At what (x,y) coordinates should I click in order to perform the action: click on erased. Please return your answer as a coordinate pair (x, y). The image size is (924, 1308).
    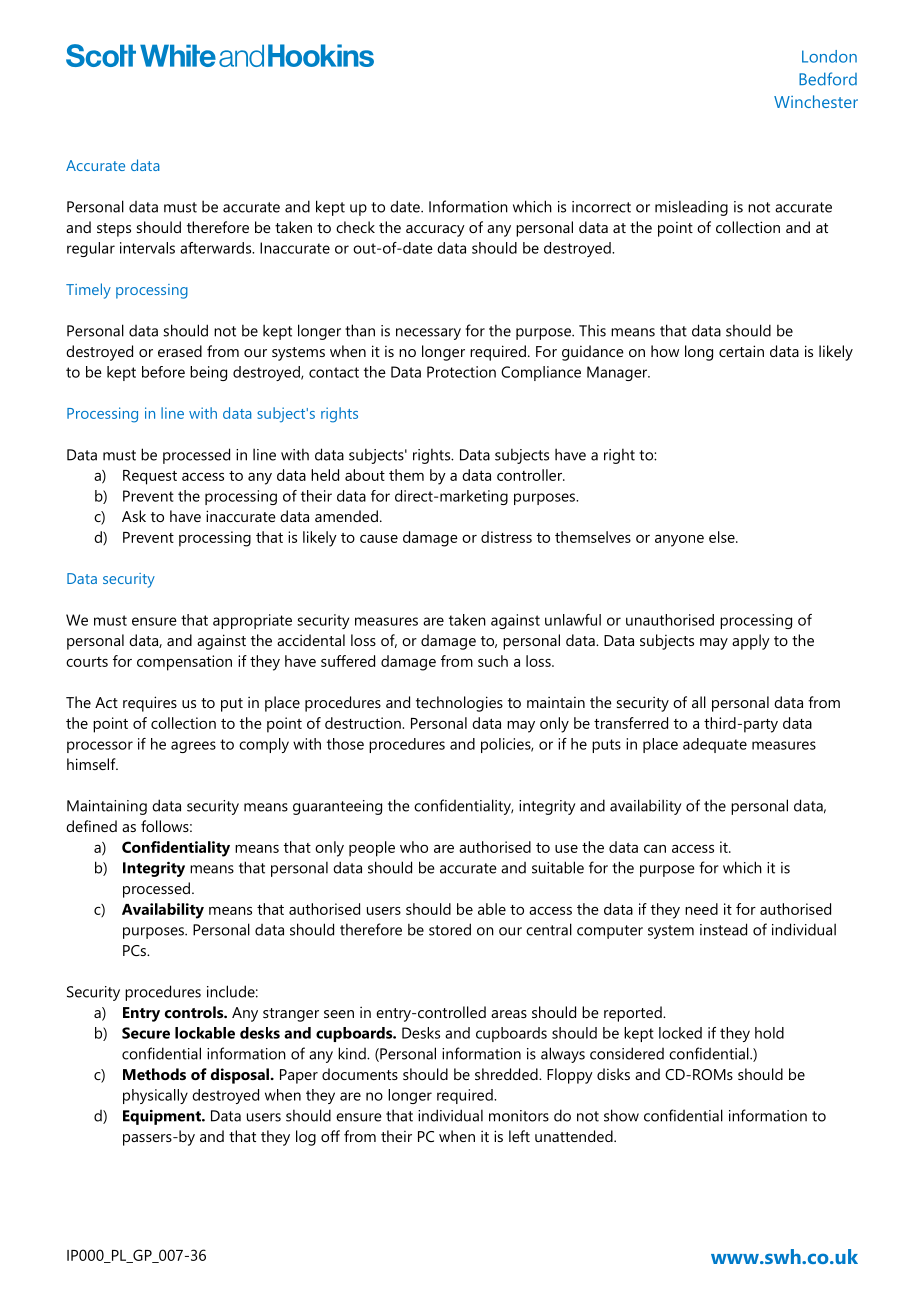
    Looking at the image, I should click on (180, 351).
